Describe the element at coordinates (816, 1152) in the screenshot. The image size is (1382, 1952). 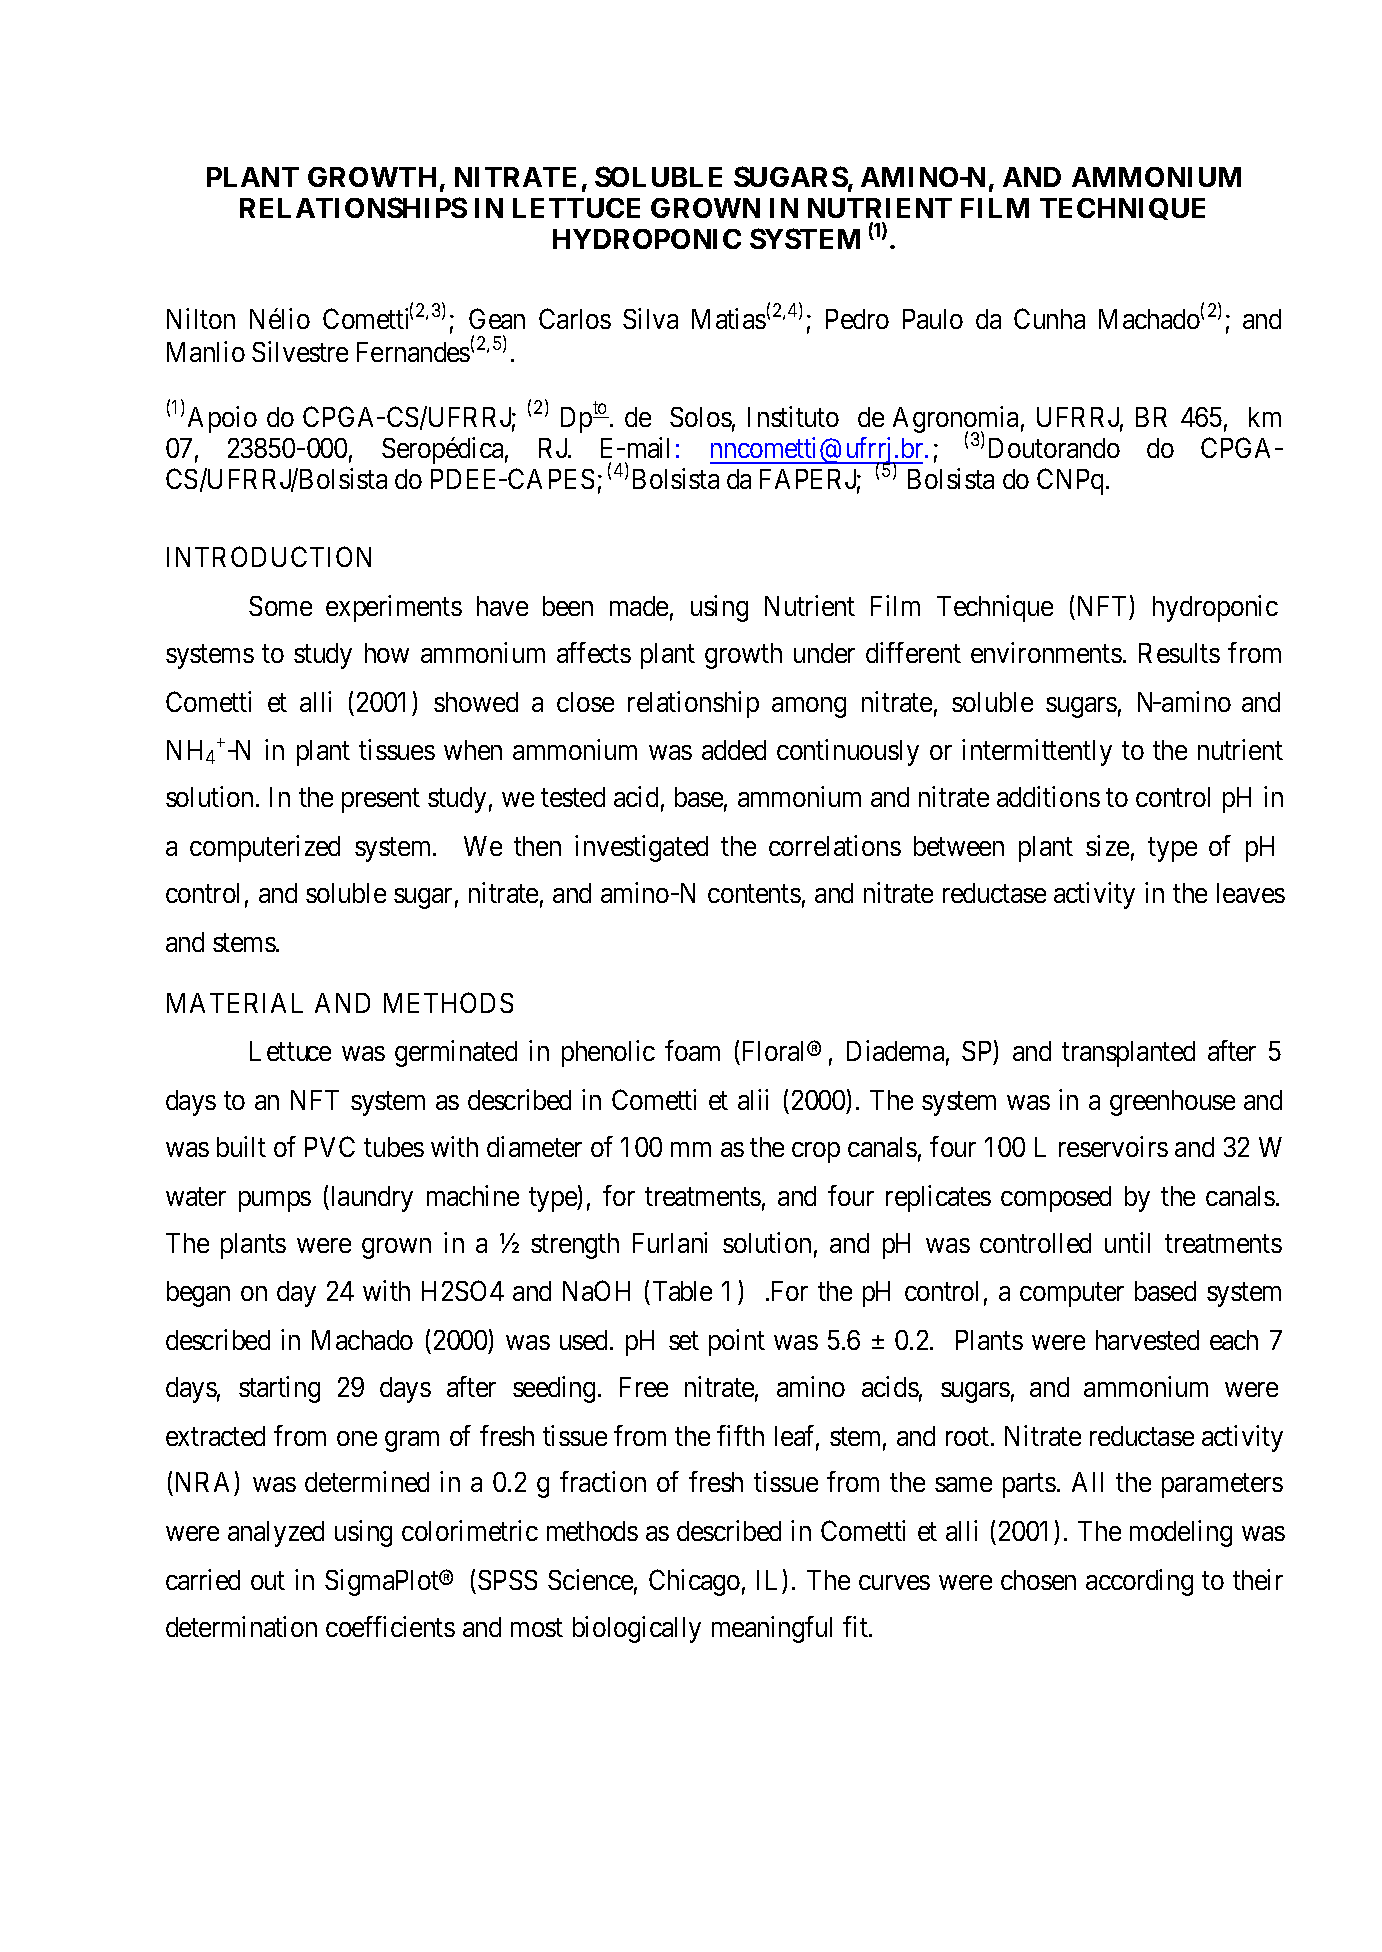
I see `crop` at that location.
